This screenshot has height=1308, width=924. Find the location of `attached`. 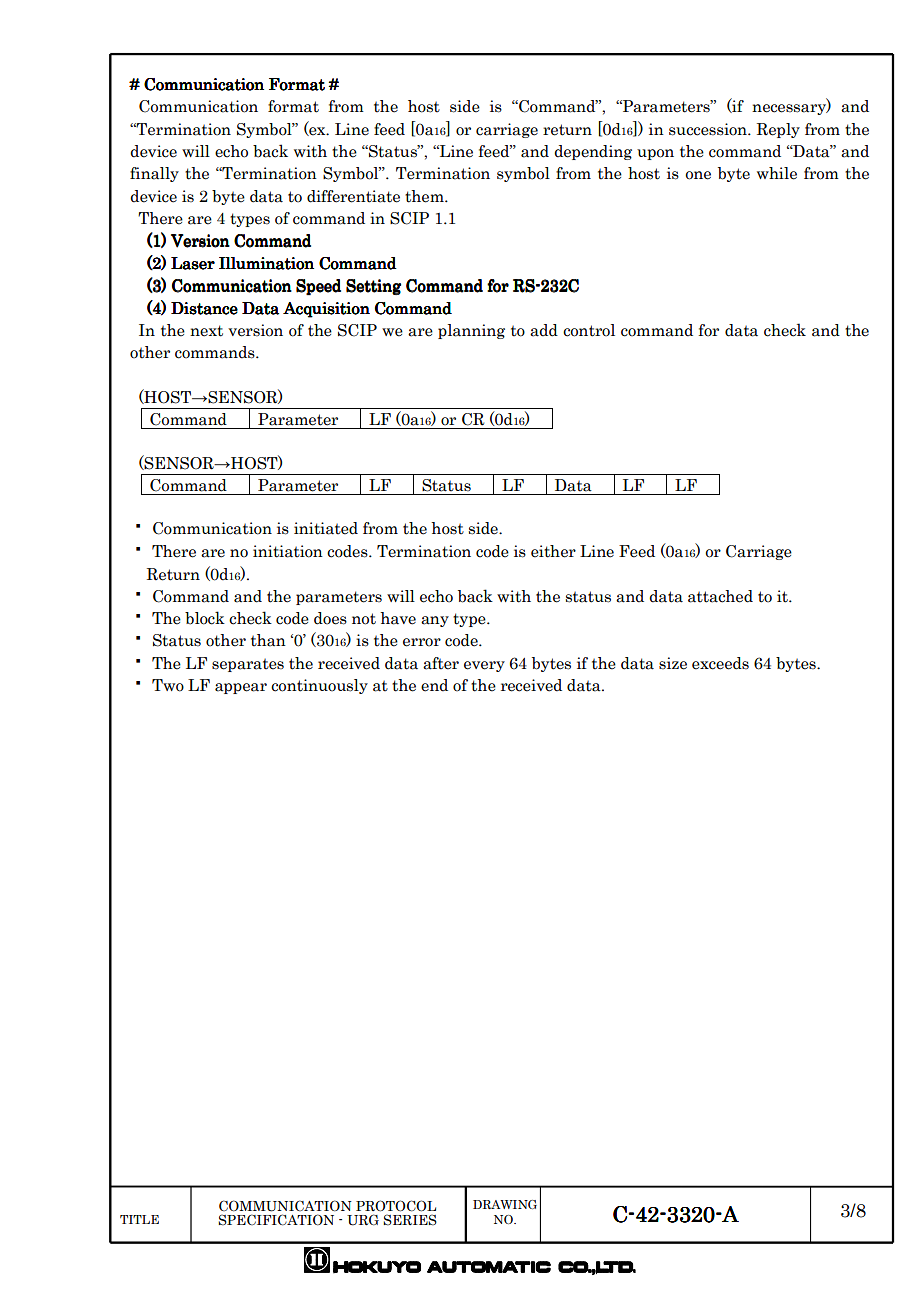

attached is located at coordinates (720, 596).
